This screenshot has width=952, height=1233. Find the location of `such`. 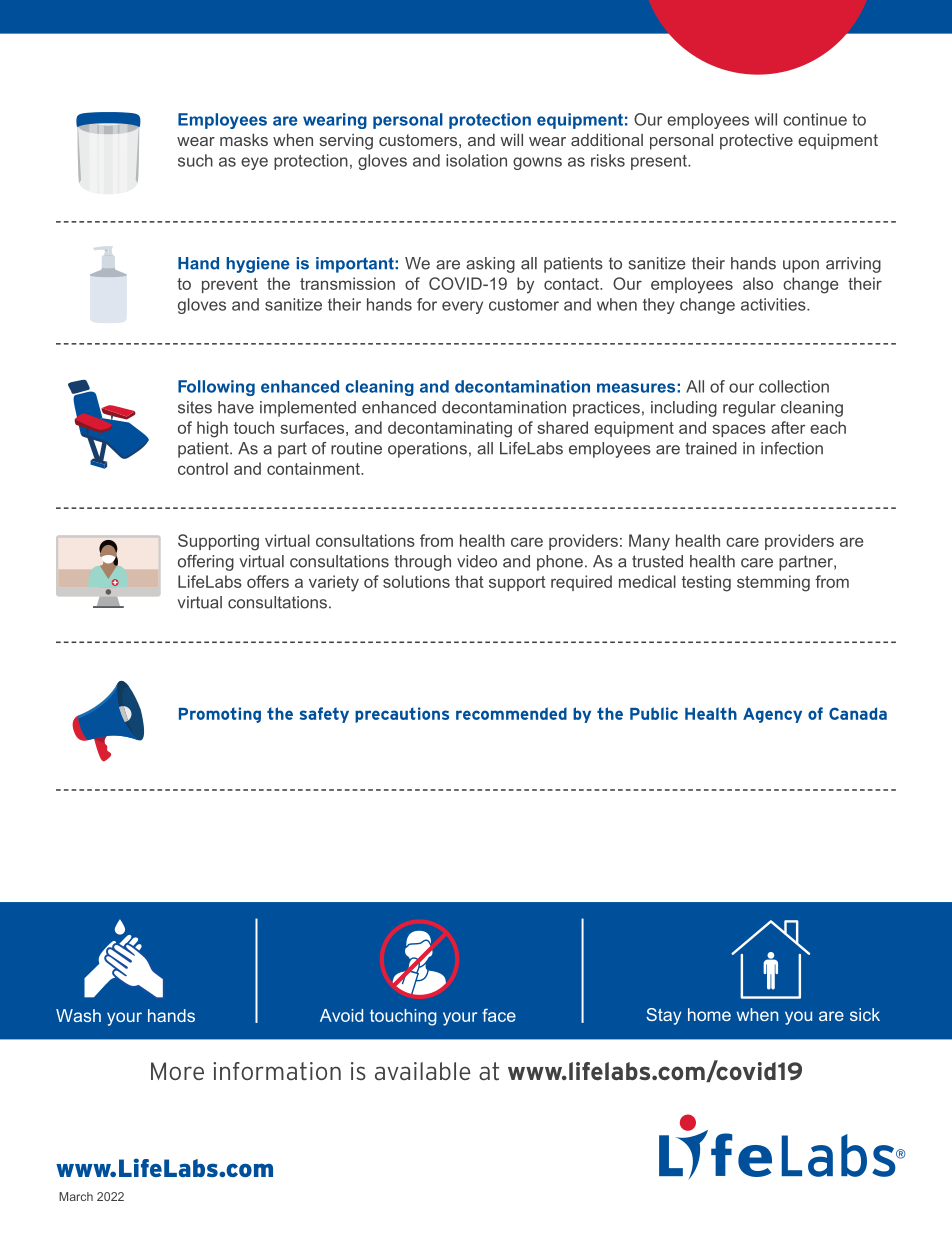

such is located at coordinates (195, 160).
